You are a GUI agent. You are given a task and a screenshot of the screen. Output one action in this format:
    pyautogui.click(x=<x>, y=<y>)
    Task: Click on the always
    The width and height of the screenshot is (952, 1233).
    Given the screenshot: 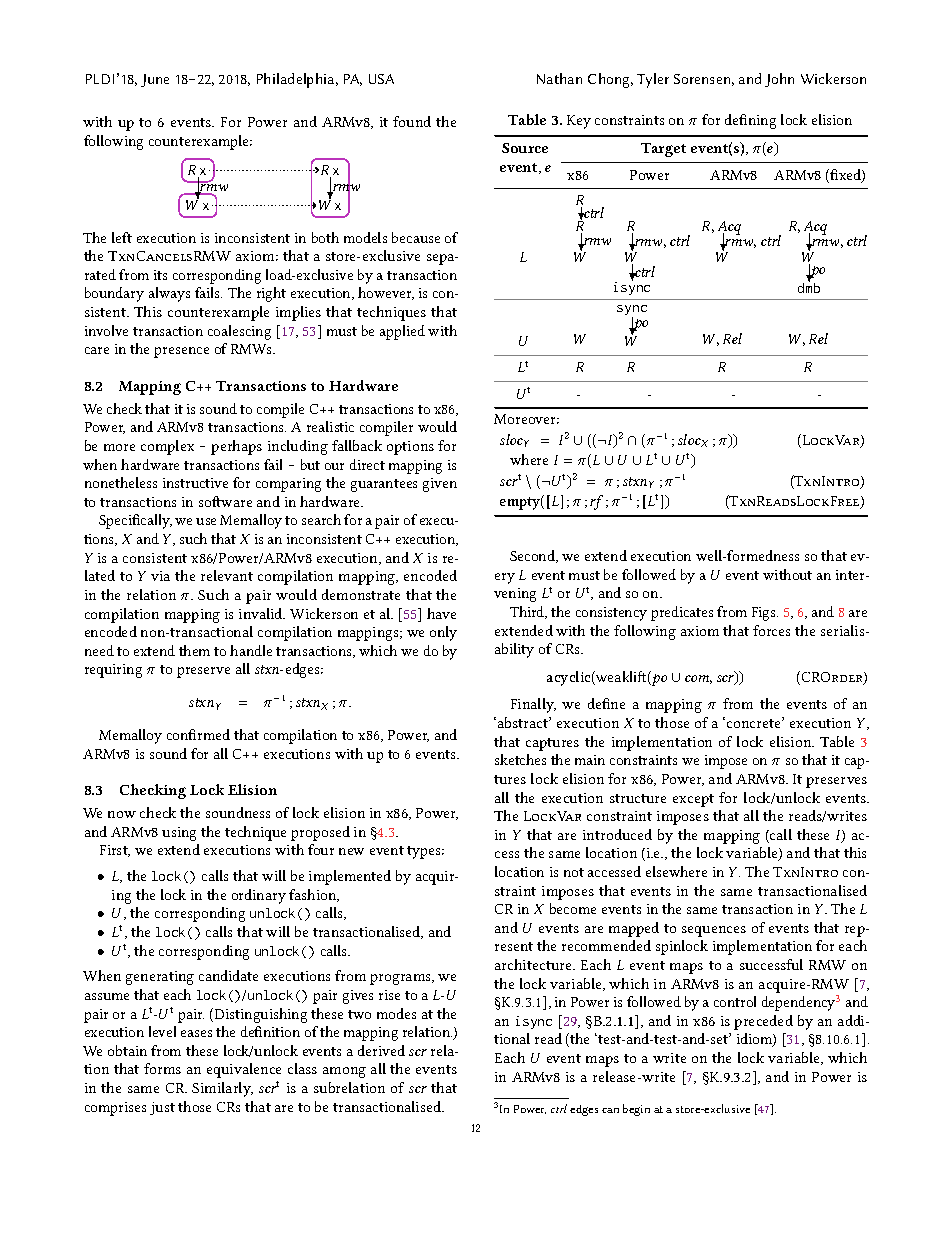 What is the action you would take?
    pyautogui.click(x=169, y=294)
